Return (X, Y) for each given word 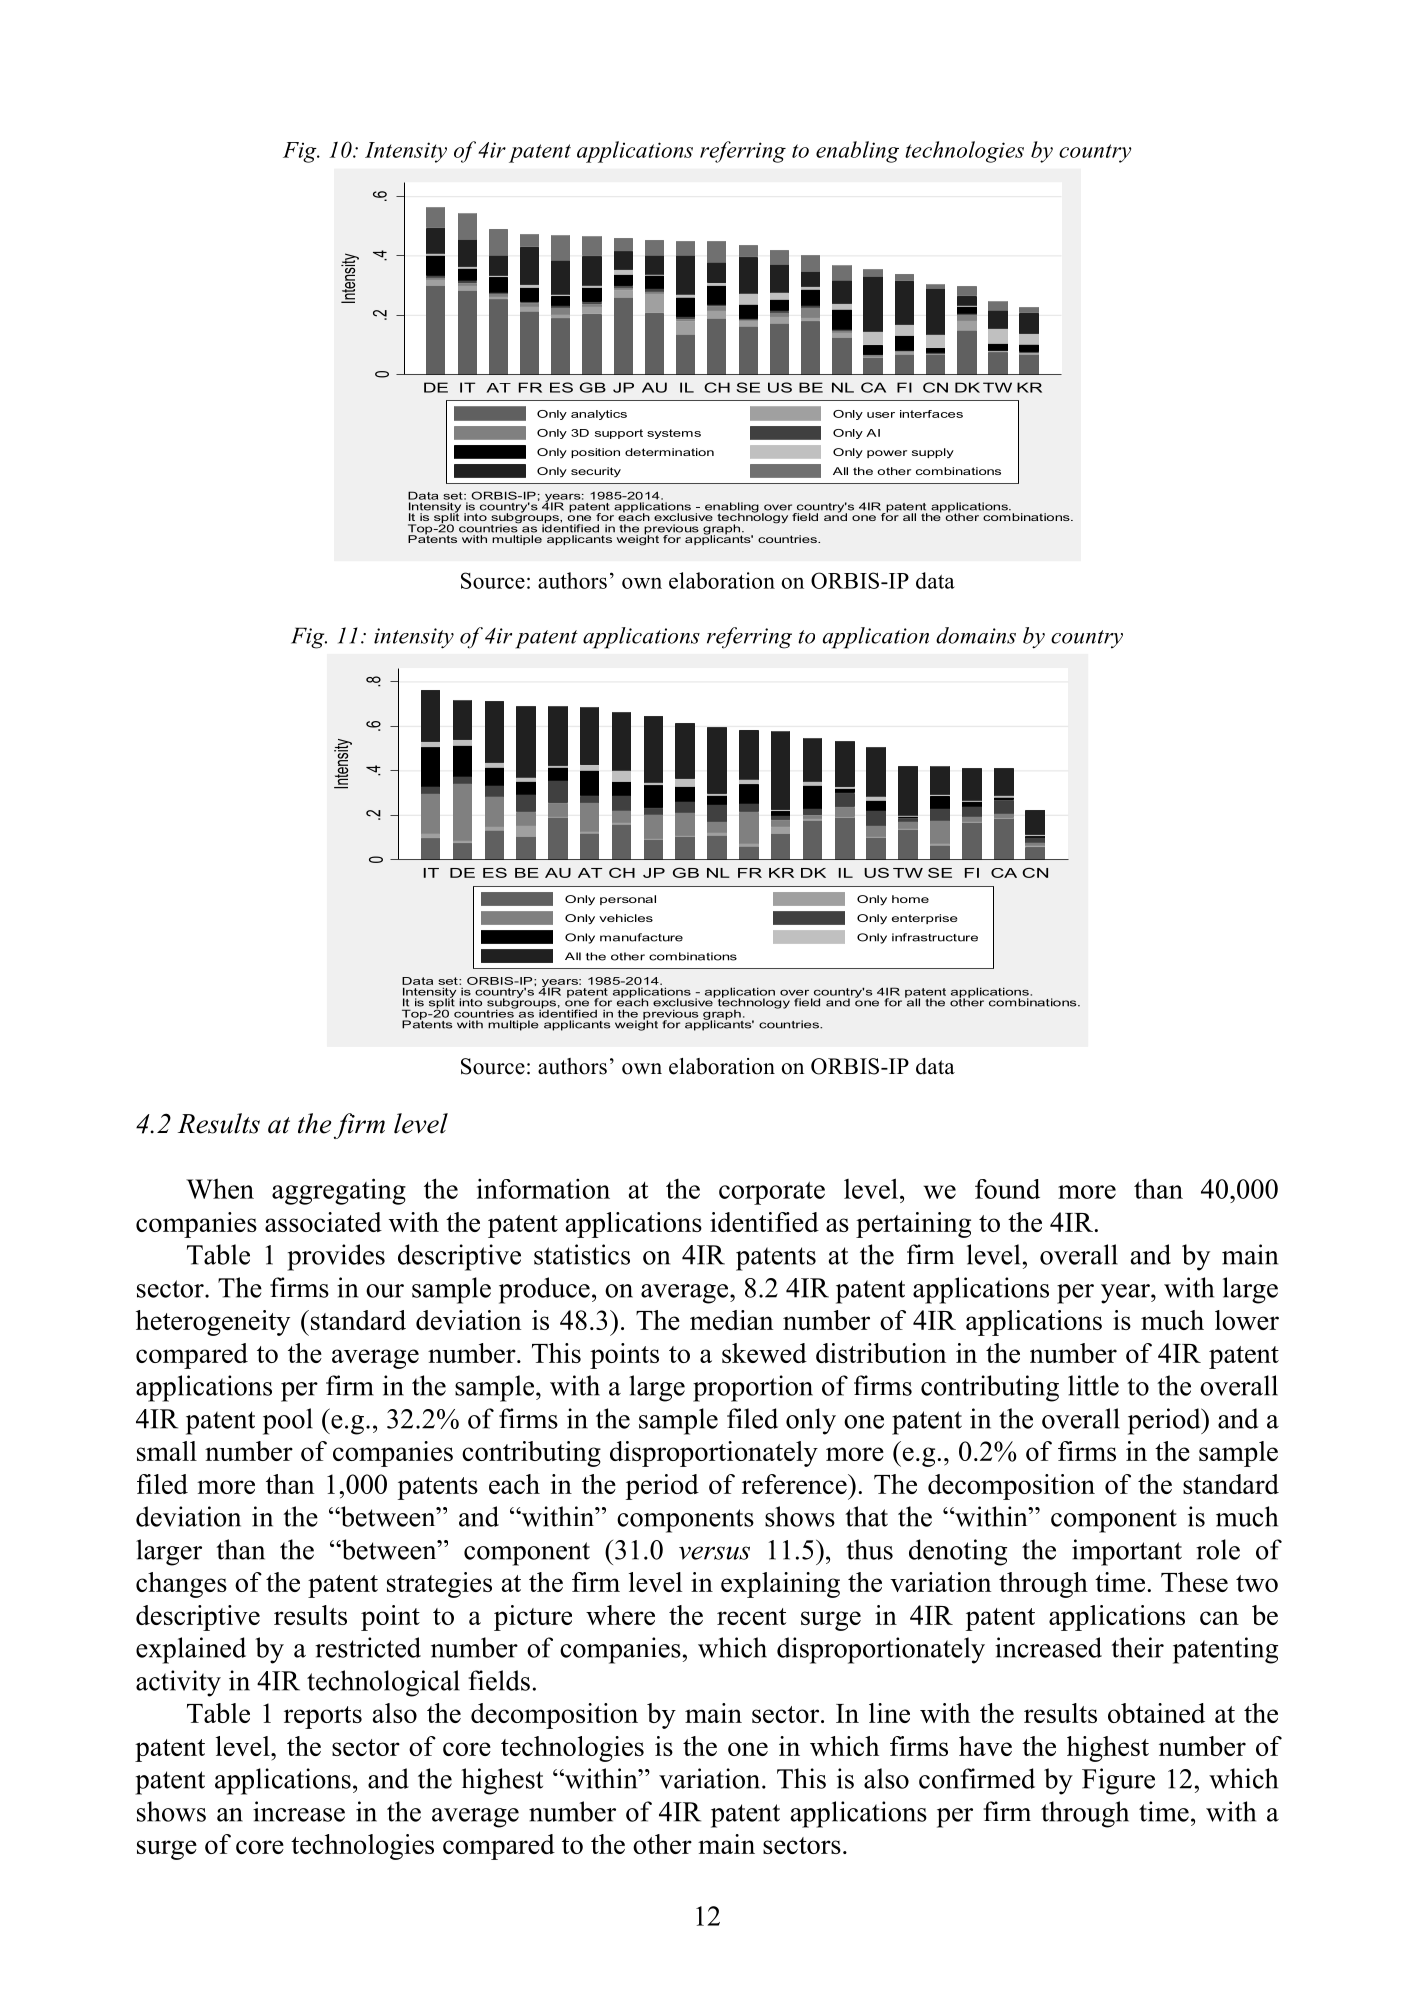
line (889, 1713)
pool (288, 1421)
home (910, 899)
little (1093, 1385)
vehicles (626, 918)
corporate (772, 1193)
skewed (764, 1353)
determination (669, 452)
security (596, 472)
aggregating (339, 1191)
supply (933, 453)
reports (323, 1717)
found (1007, 1189)
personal (628, 900)
